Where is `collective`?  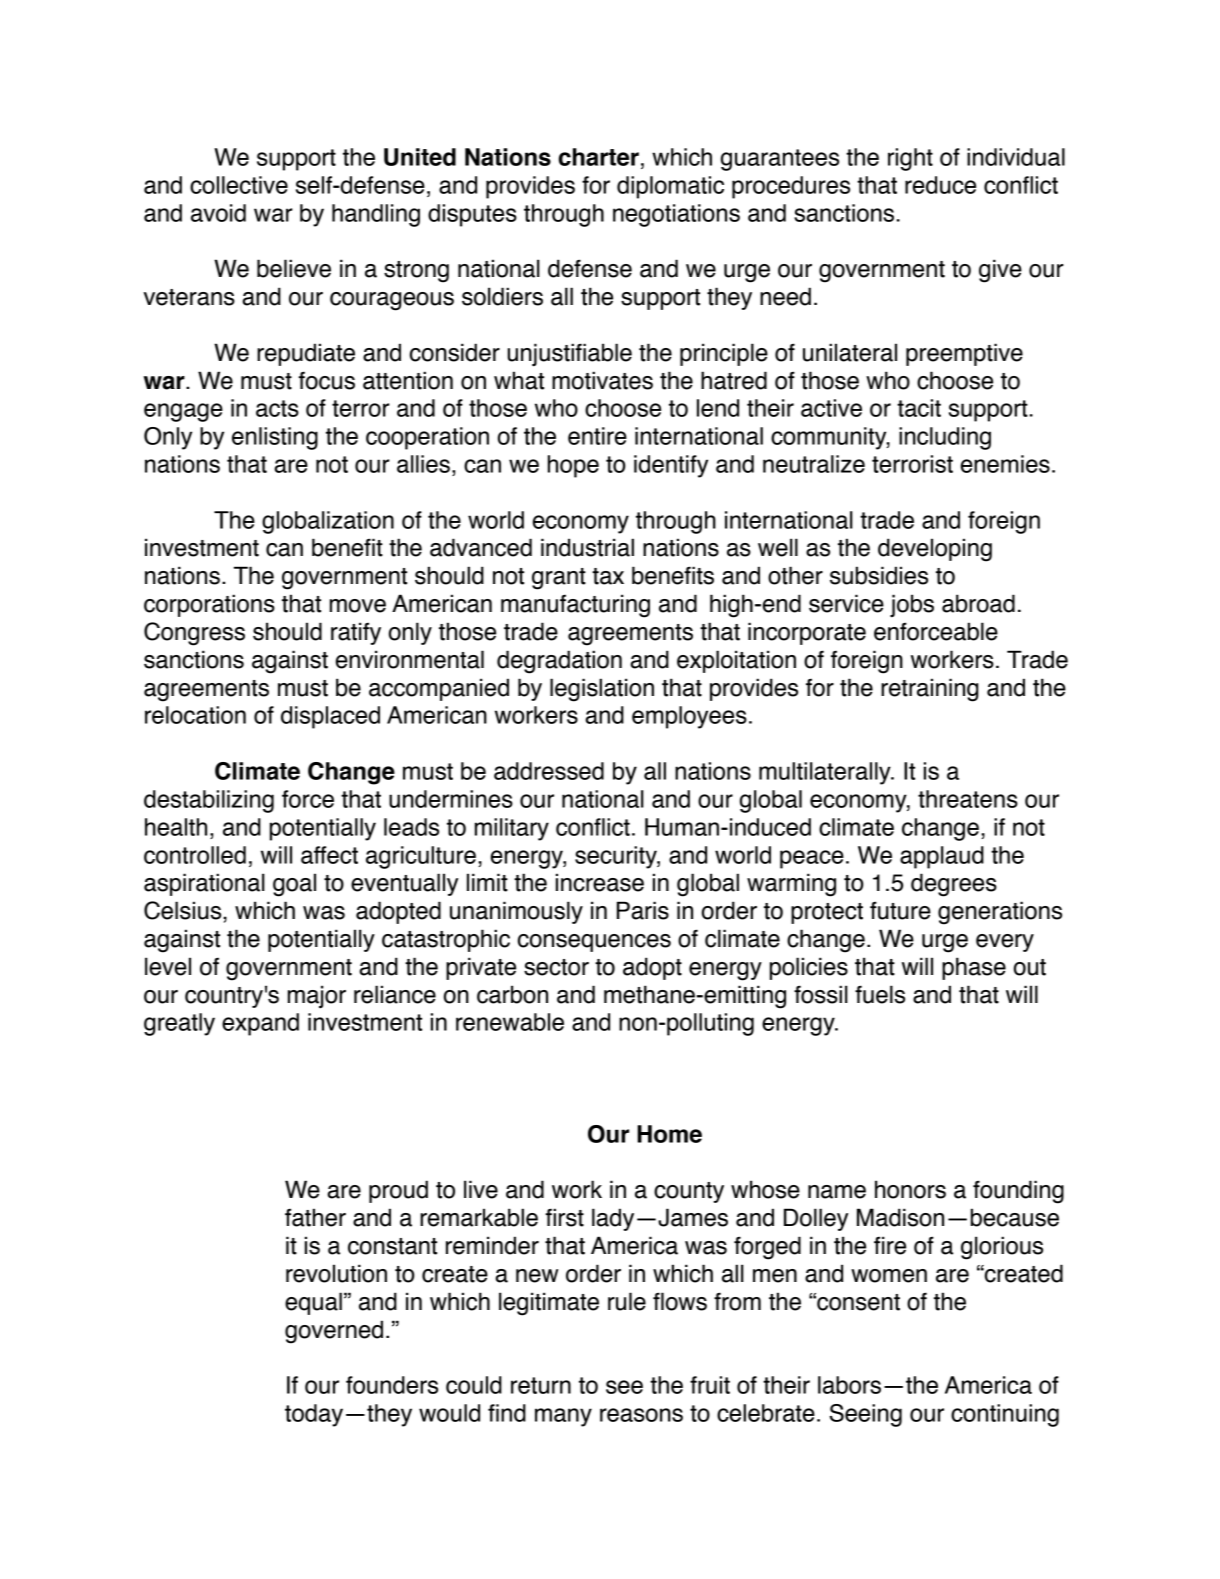
collective is located at coordinates (239, 185).
